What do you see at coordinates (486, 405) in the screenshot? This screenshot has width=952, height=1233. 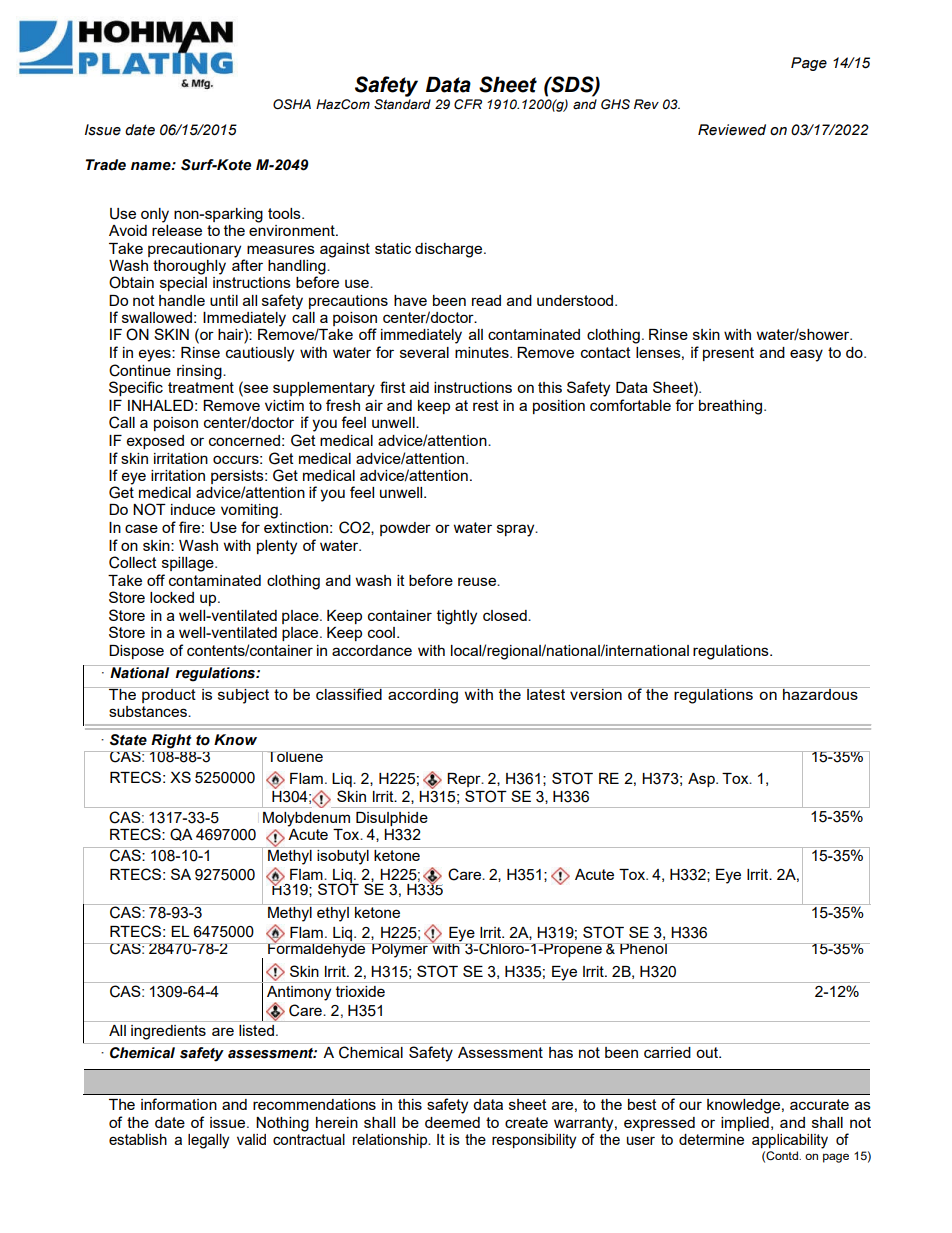 I see `rest` at bounding box center [486, 405].
